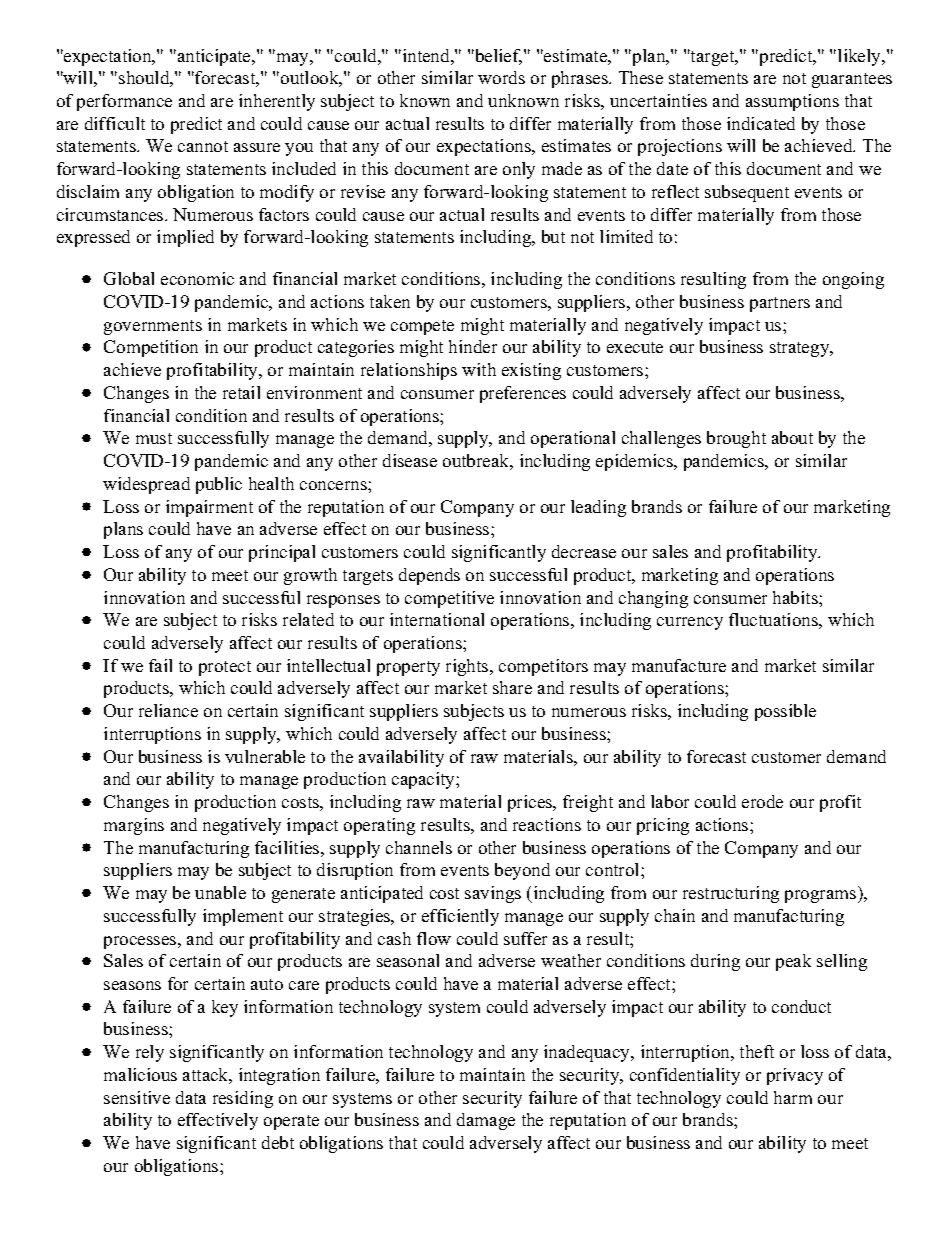 The image size is (952, 1233). I want to click on margins, so click(134, 826).
